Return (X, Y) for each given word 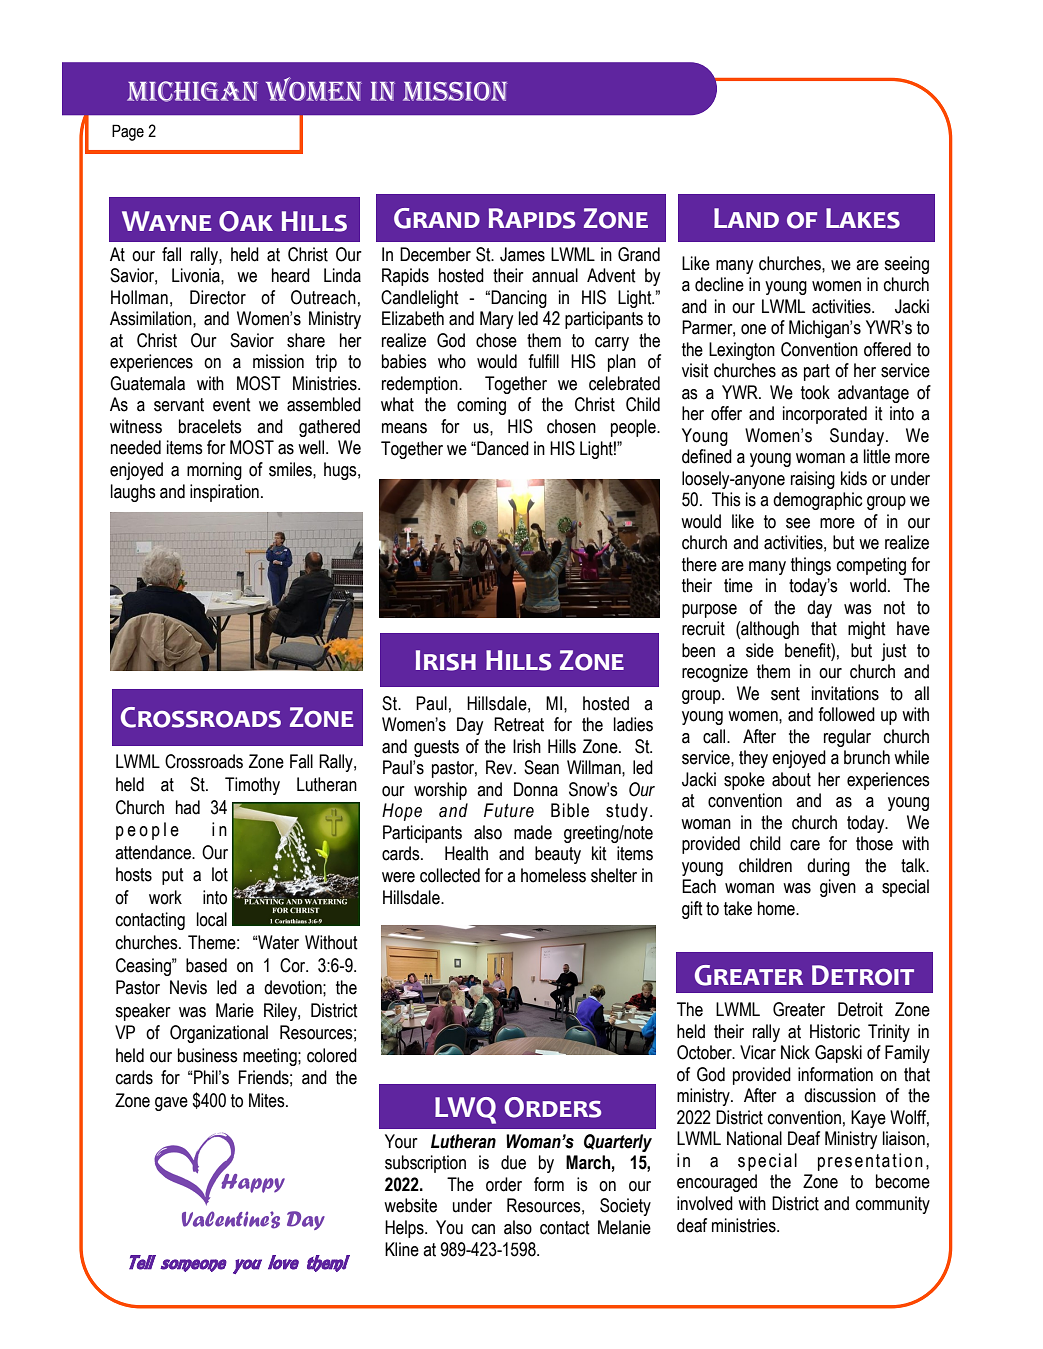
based (206, 965)
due (513, 1162)
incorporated (825, 415)
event (232, 405)
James (522, 254)
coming (481, 406)
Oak (246, 221)
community (893, 1205)
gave (171, 1104)
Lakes (863, 218)
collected (450, 875)
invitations (845, 693)
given (838, 888)
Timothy (252, 786)
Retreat (519, 724)
